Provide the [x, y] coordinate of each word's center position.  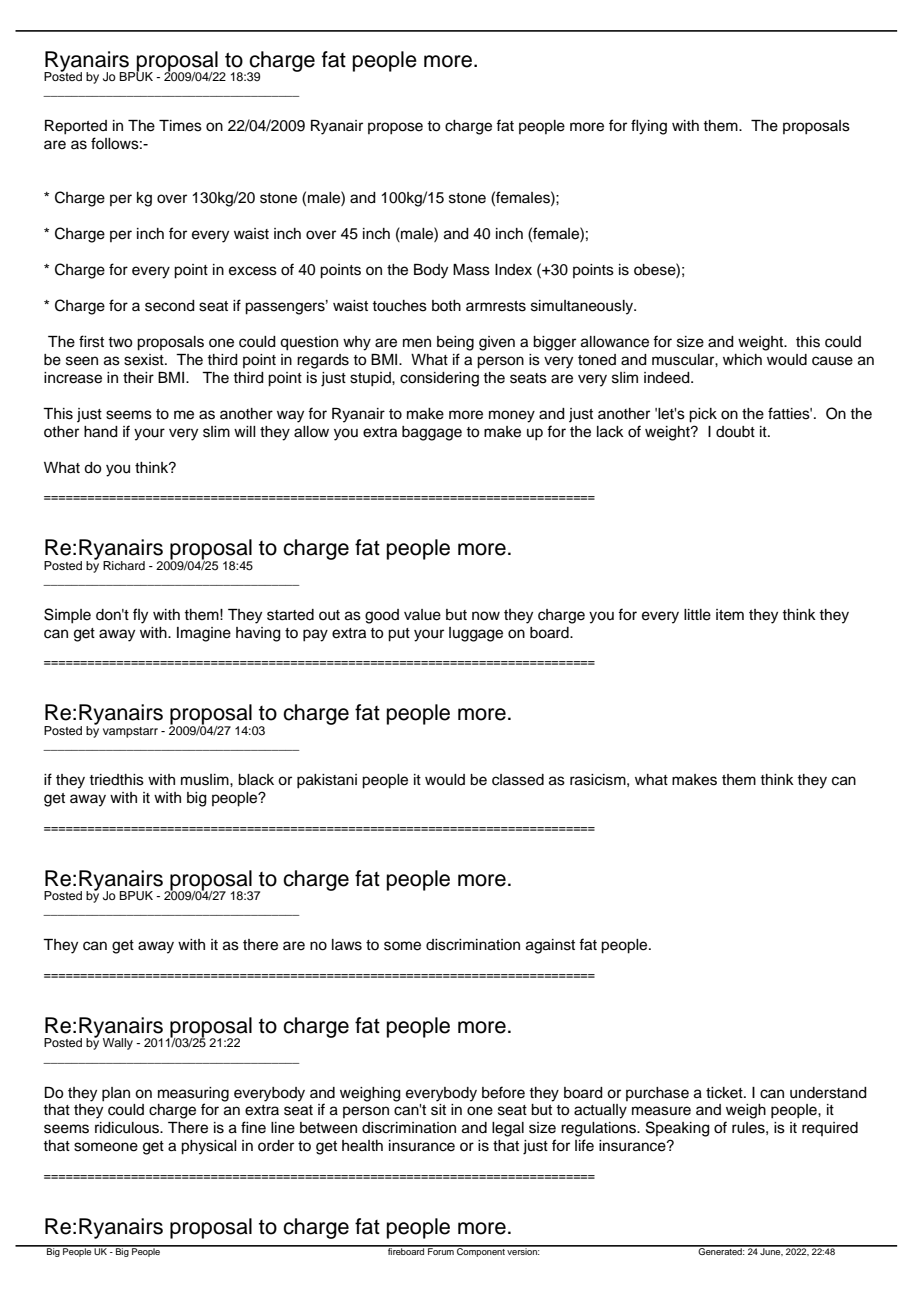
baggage [432, 433]
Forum [441, 1250]
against [550, 946]
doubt [735, 431]
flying [649, 127]
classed [518, 780]
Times [180, 126]
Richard [124, 565]
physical [209, 1147]
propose [395, 128]
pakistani [327, 781]
